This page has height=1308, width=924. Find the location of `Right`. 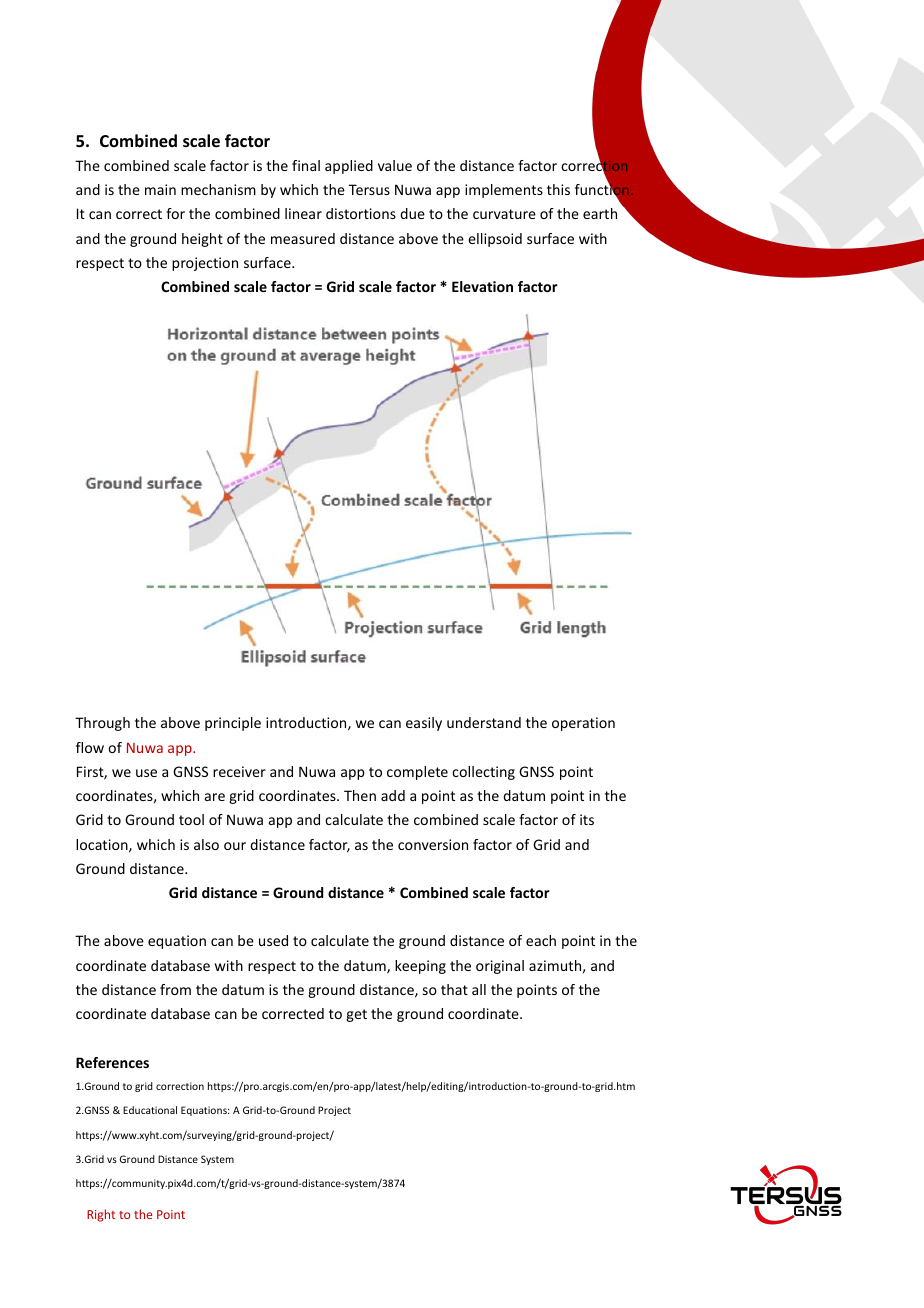

Right is located at coordinates (101, 1215).
